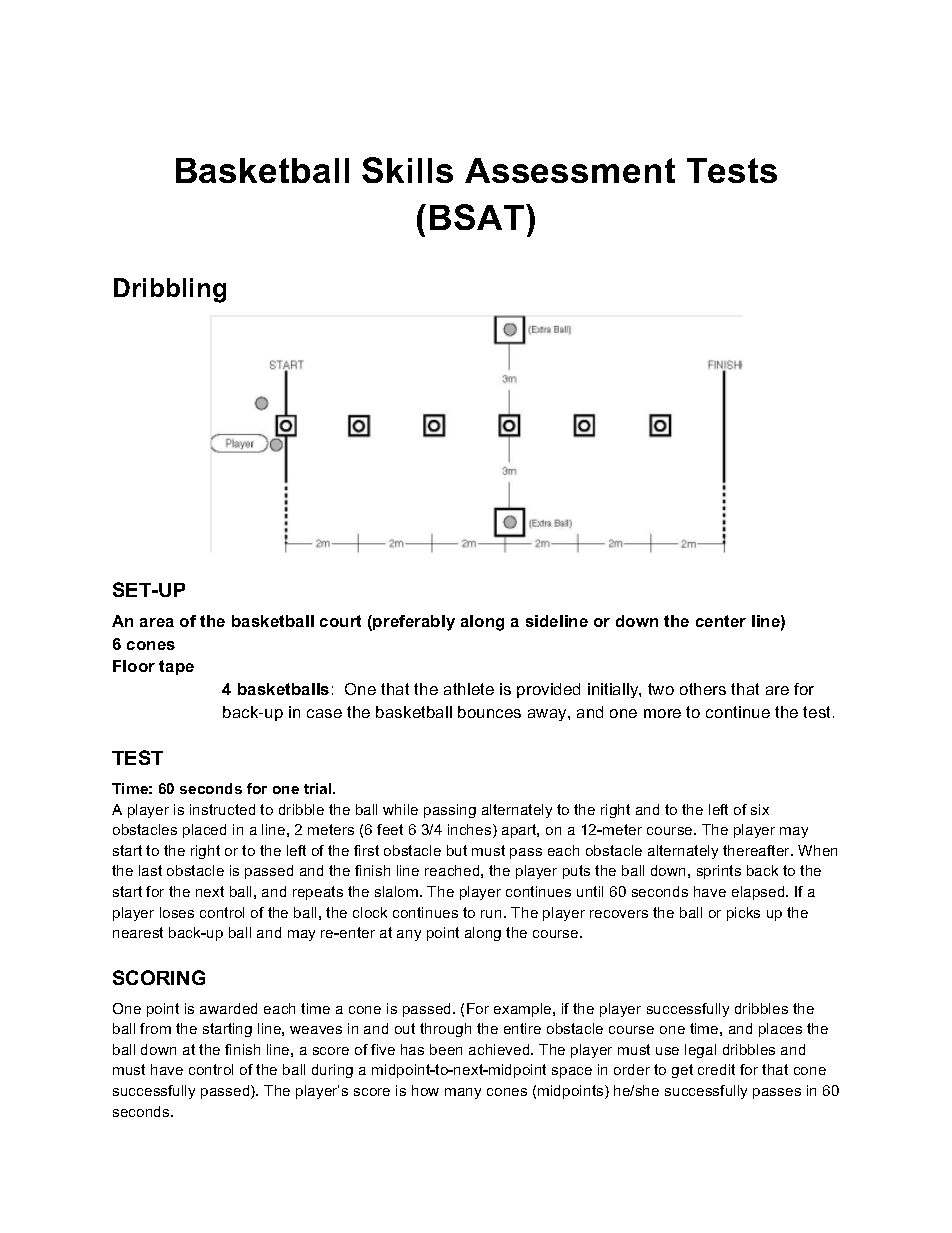  I want to click on placed, so click(204, 831).
